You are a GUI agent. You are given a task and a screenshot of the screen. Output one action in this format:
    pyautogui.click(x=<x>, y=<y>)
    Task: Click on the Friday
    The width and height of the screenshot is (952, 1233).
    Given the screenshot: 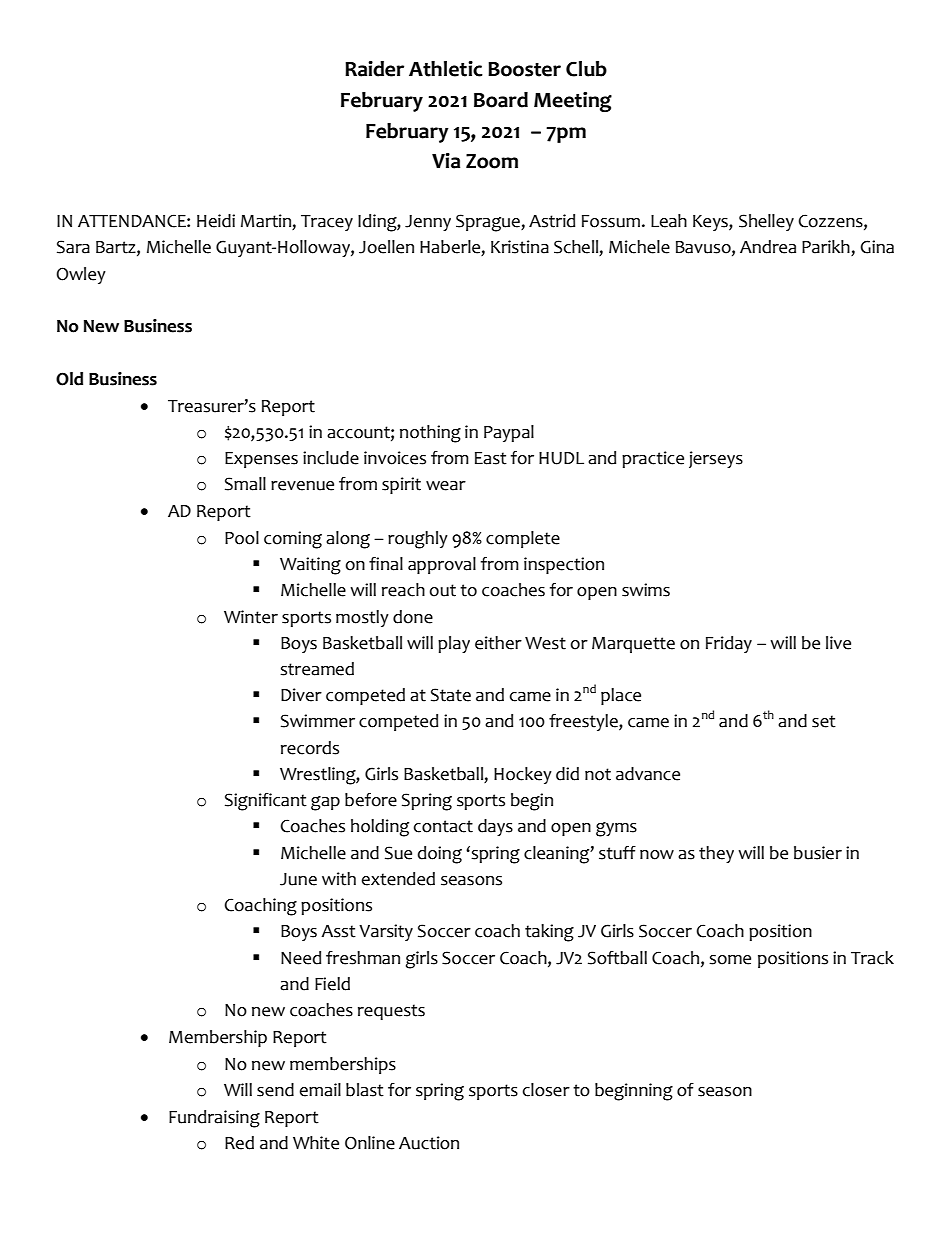 What is the action you would take?
    pyautogui.click(x=729, y=644)
